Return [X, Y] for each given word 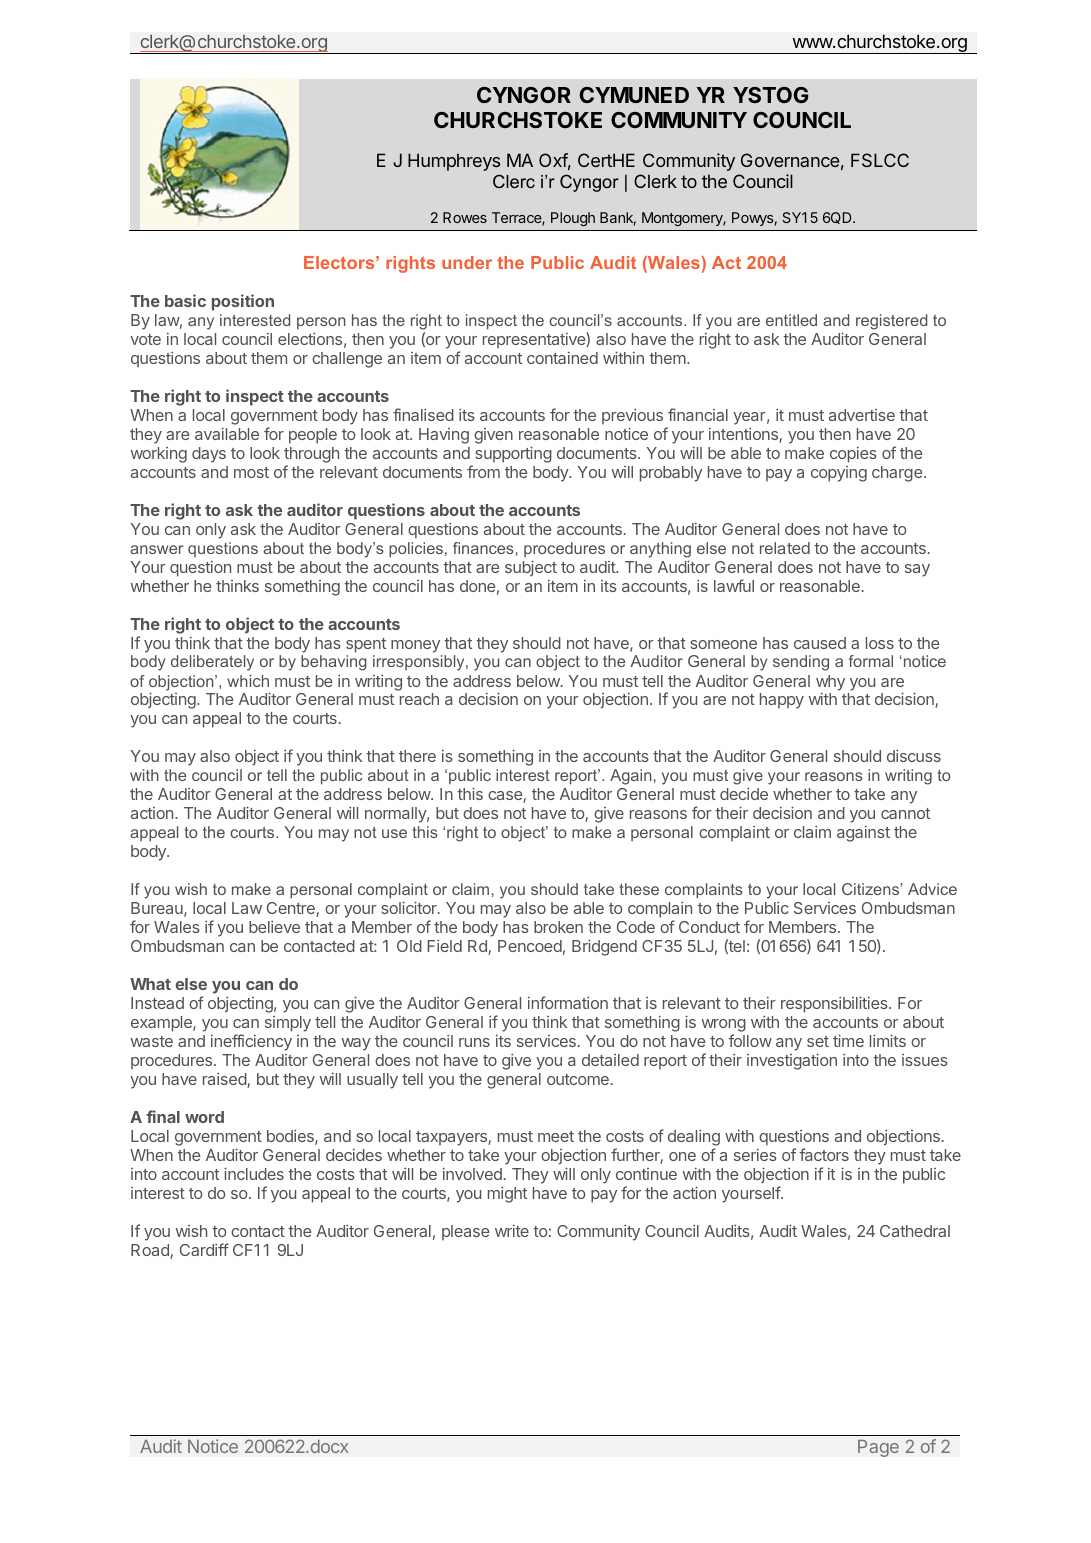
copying [839, 474]
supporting [513, 454]
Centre [292, 909]
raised [225, 1080]
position [243, 302]
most [251, 472]
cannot [905, 813]
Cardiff [204, 1249]
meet [556, 1136]
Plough [573, 219]
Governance [790, 160]
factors [824, 1154]
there [417, 756]
